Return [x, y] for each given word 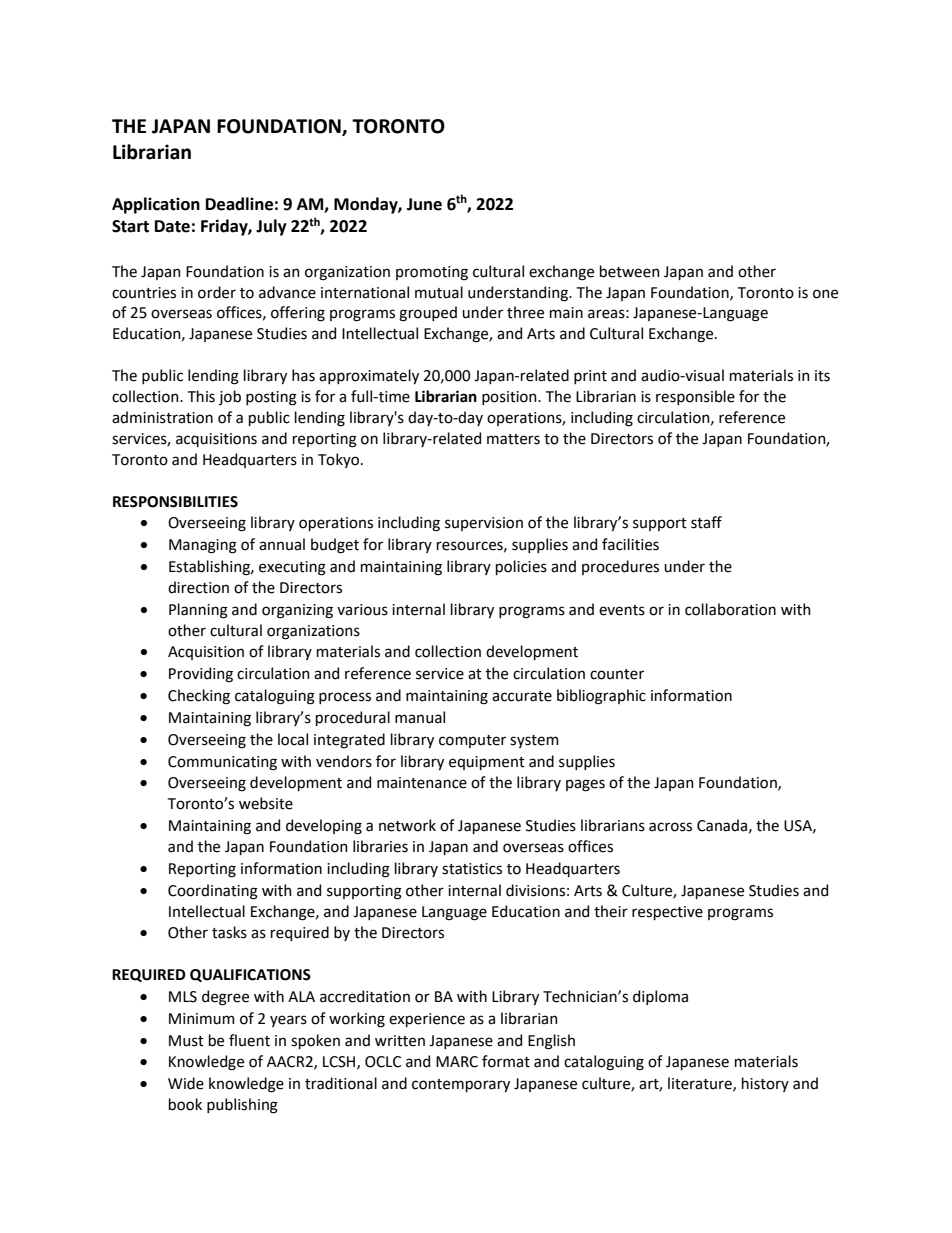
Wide [186, 1083]
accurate [522, 696]
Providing [201, 675]
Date [172, 226]
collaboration [730, 609]
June [424, 204]
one [825, 294]
